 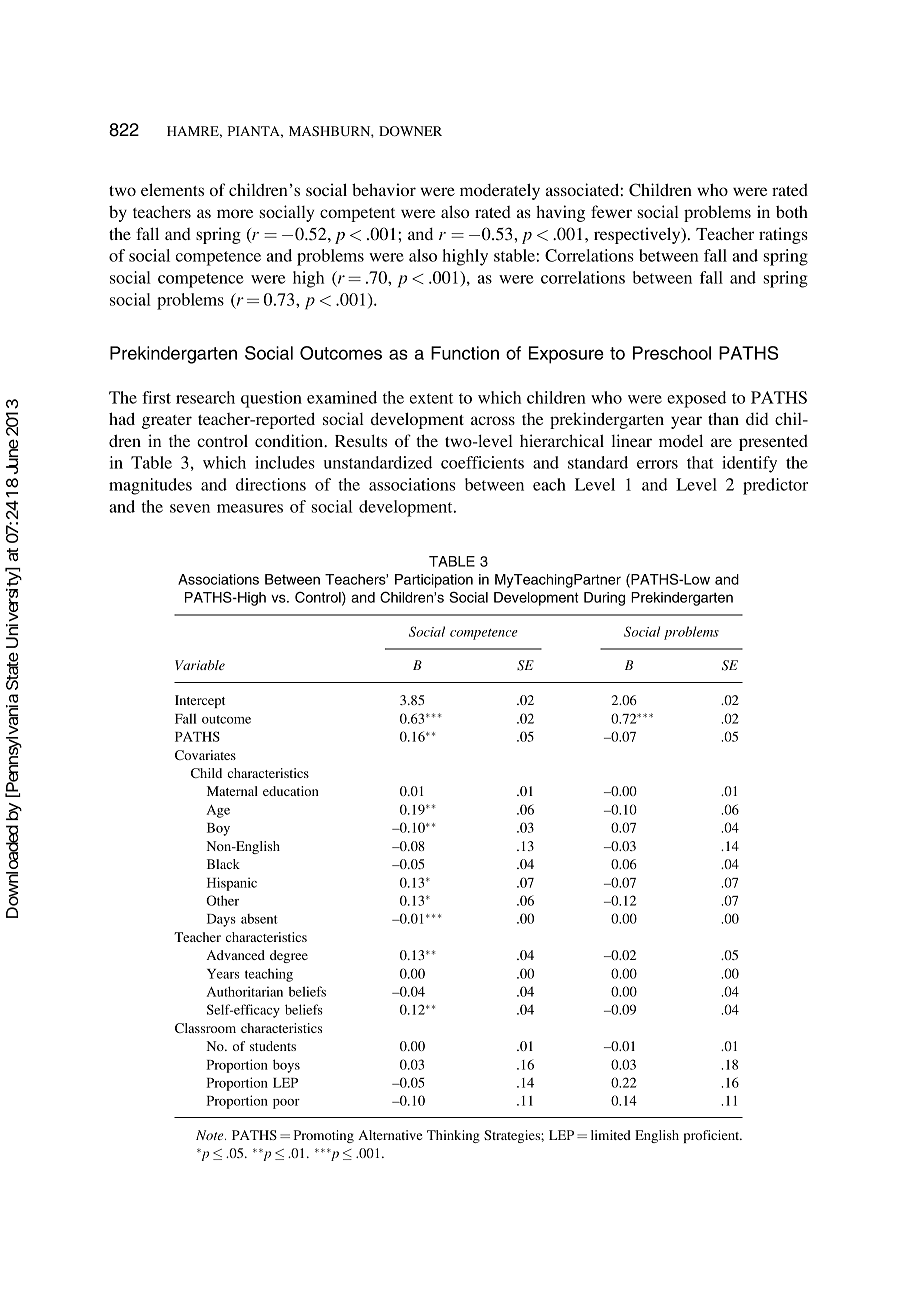 I want to click on Note, so click(x=211, y=1135).
